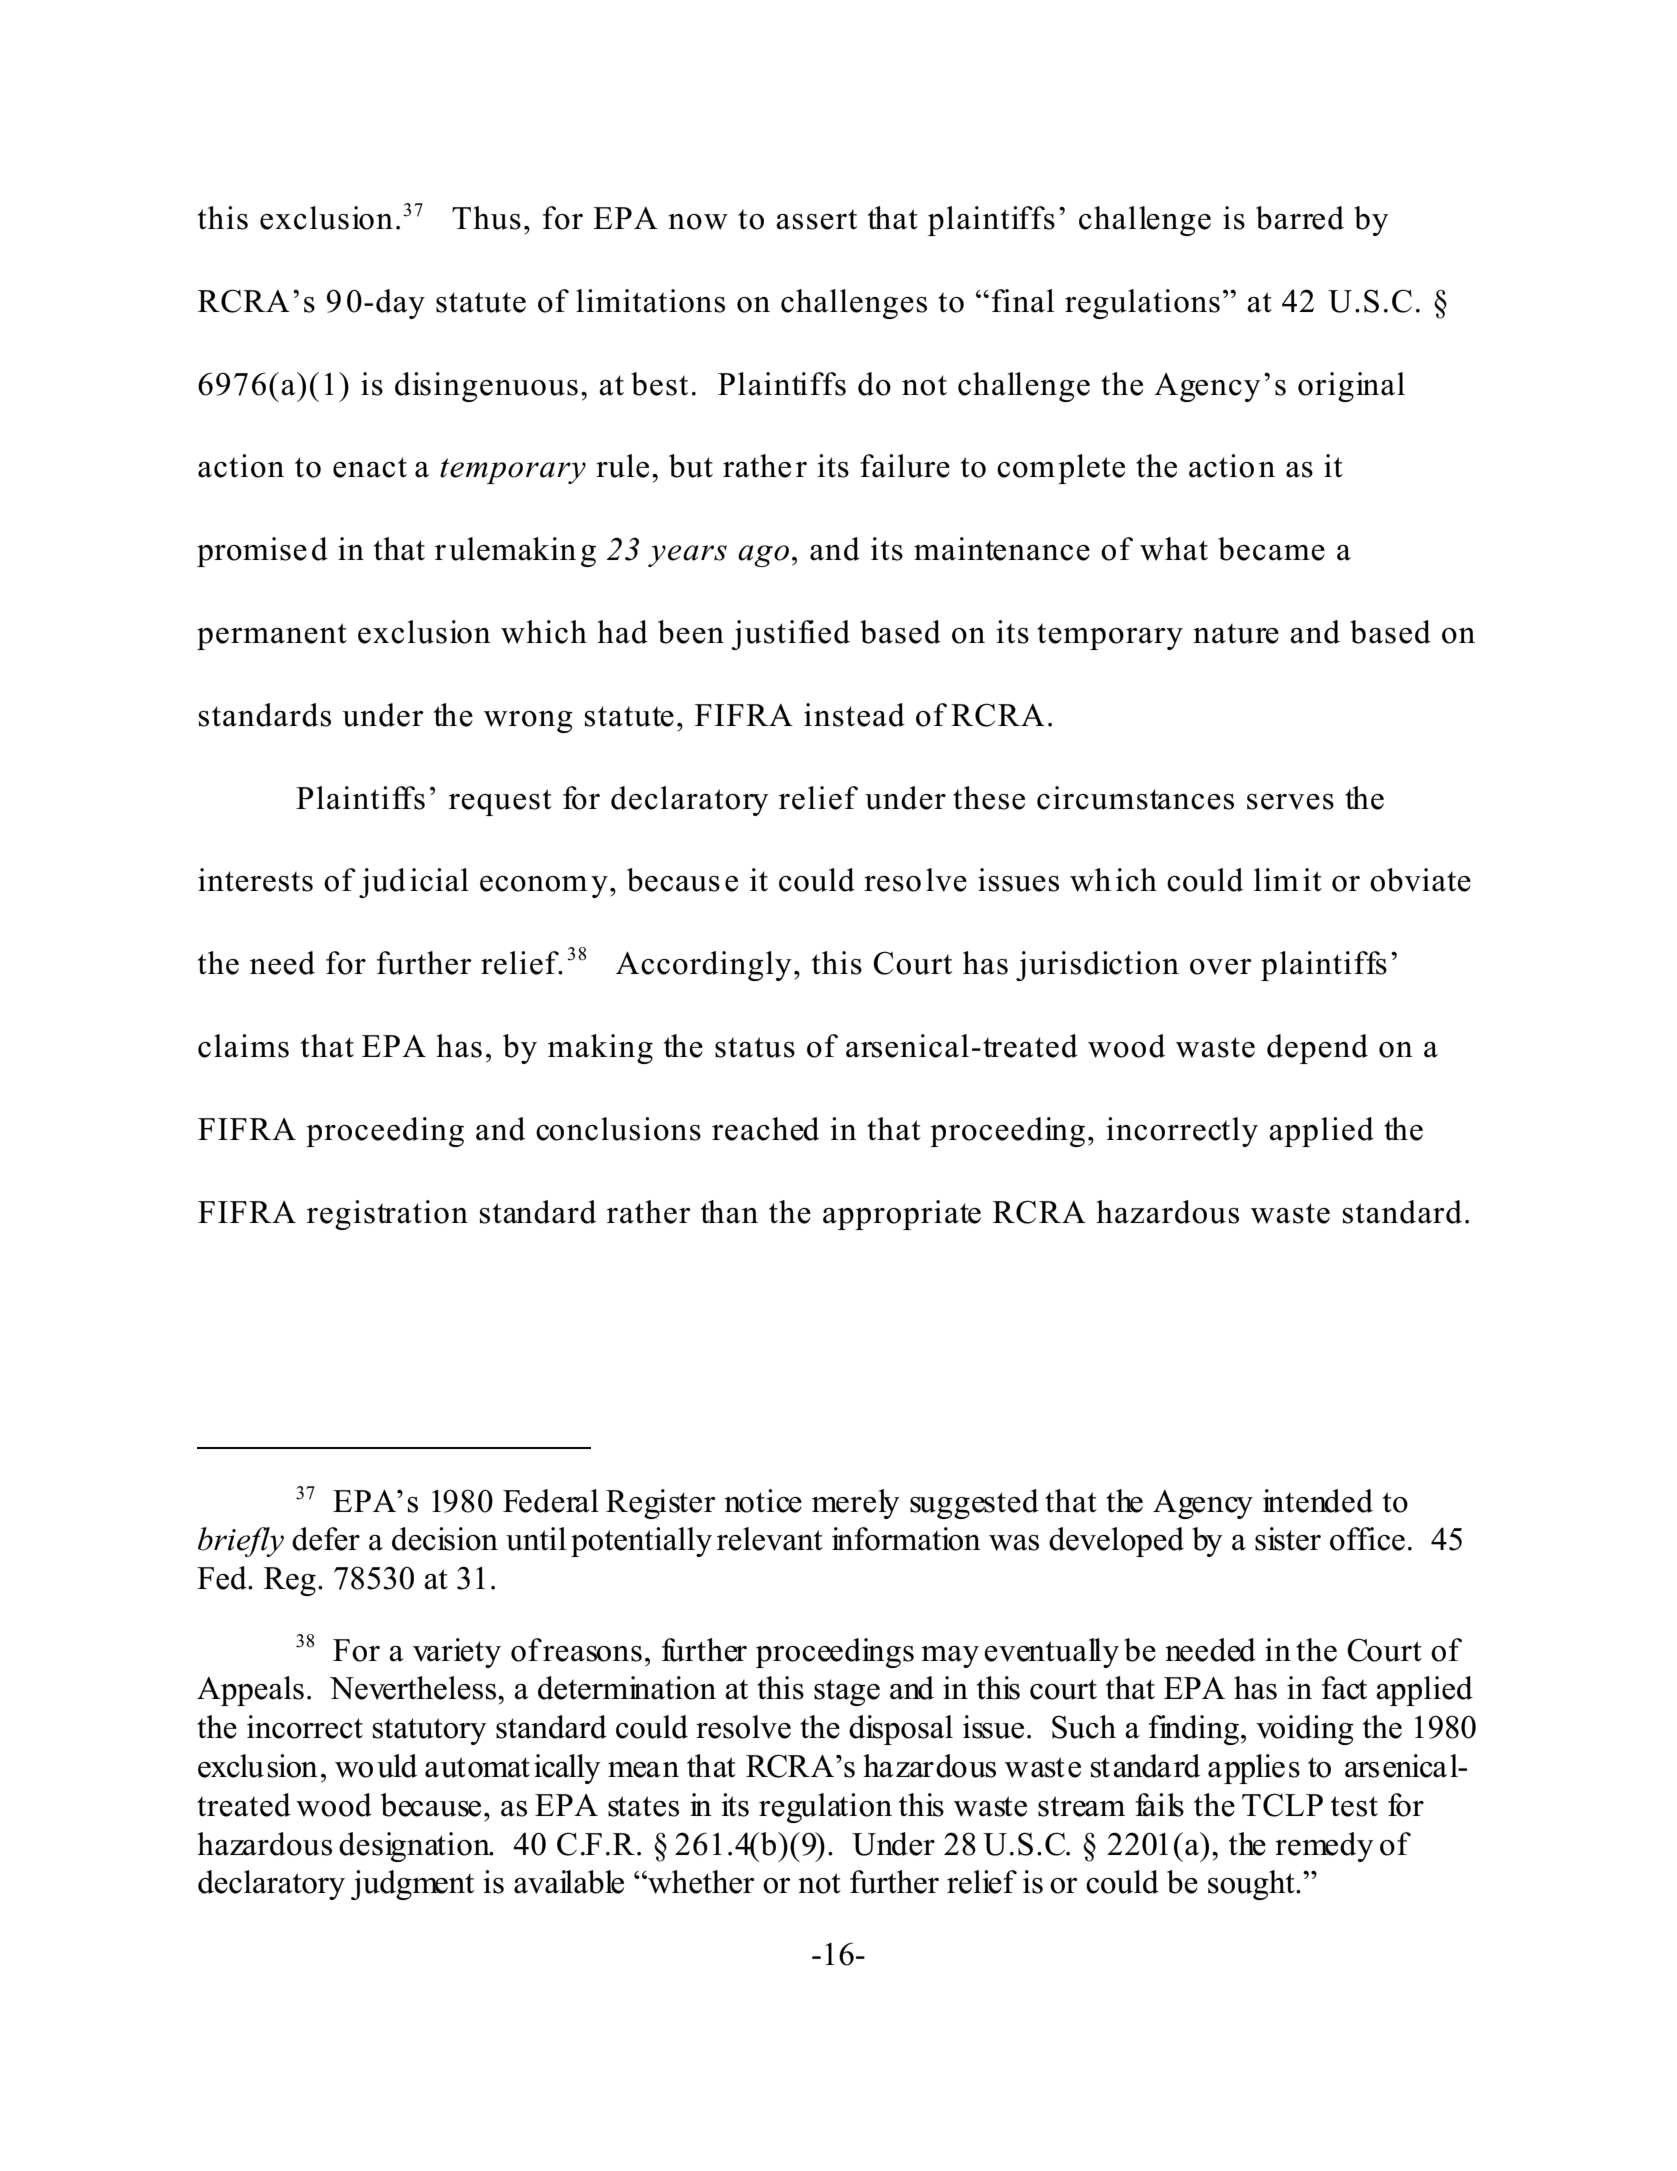 The image size is (1677, 2171). What do you see at coordinates (856, 1504) in the screenshot?
I see `merely` at bounding box center [856, 1504].
